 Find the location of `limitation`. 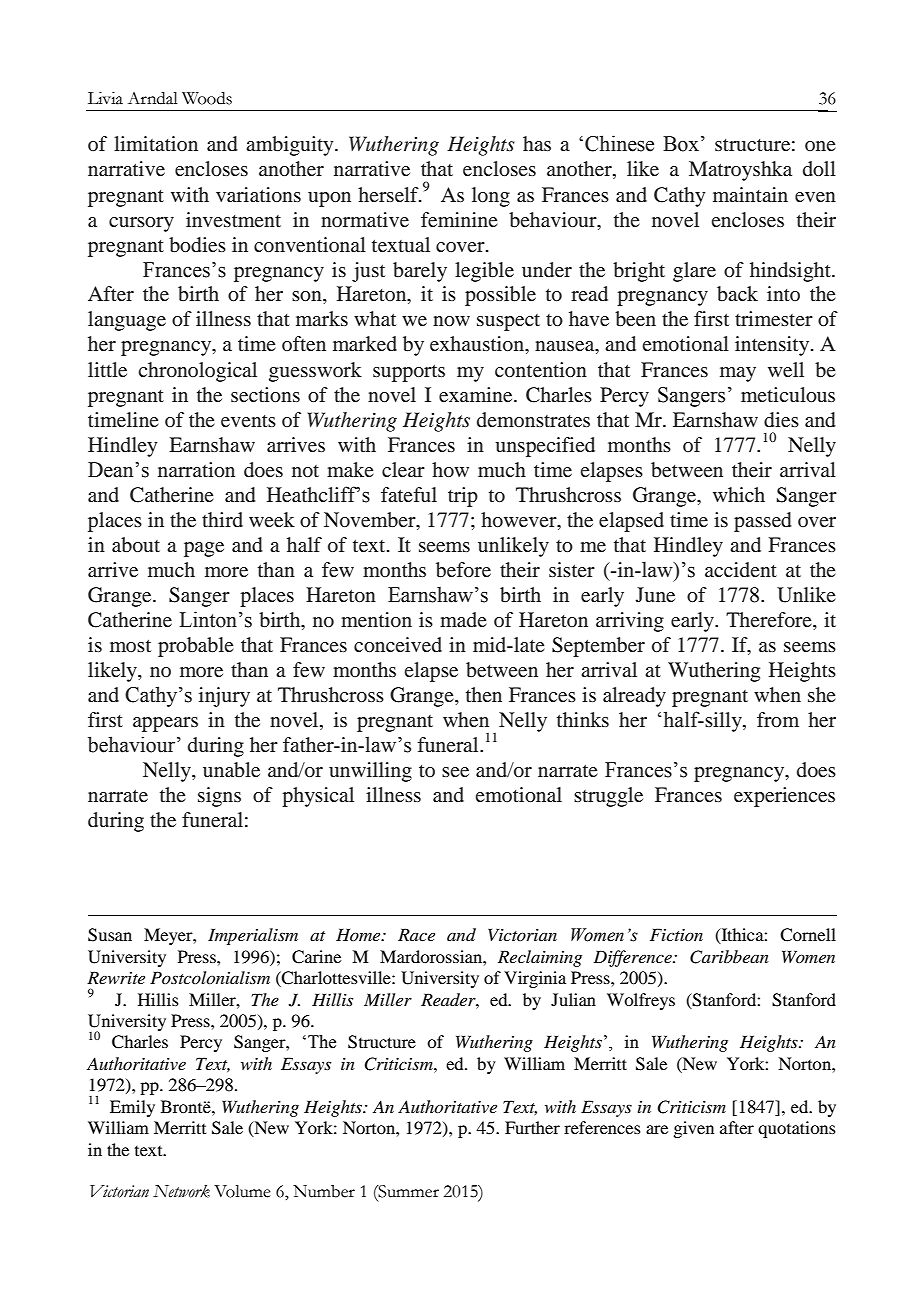

limitation is located at coordinates (156, 143).
